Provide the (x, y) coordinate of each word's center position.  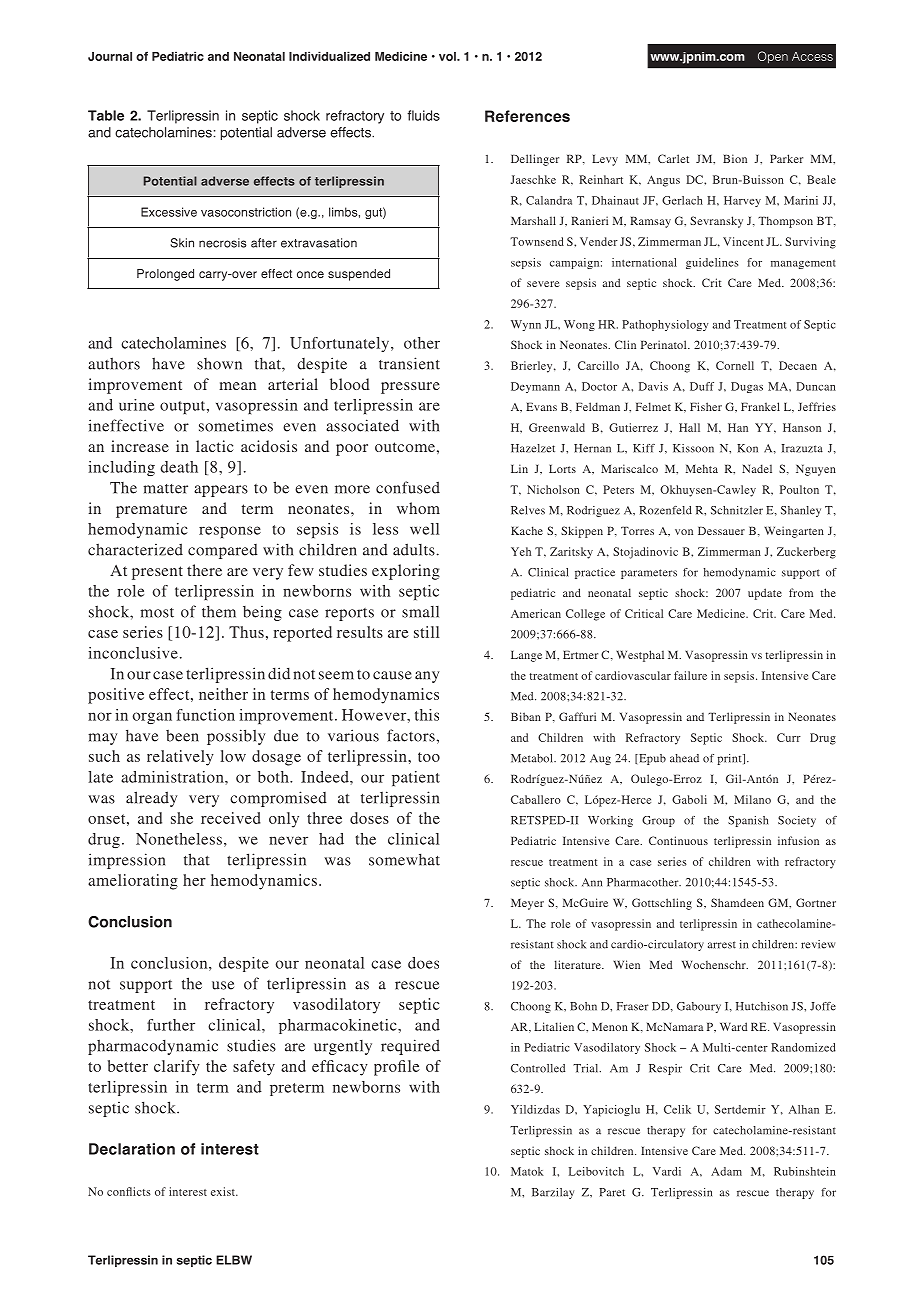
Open (773, 57)
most (157, 613)
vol (448, 56)
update (765, 594)
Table (106, 115)
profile (397, 1068)
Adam (726, 1171)
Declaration (132, 1149)
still (426, 632)
